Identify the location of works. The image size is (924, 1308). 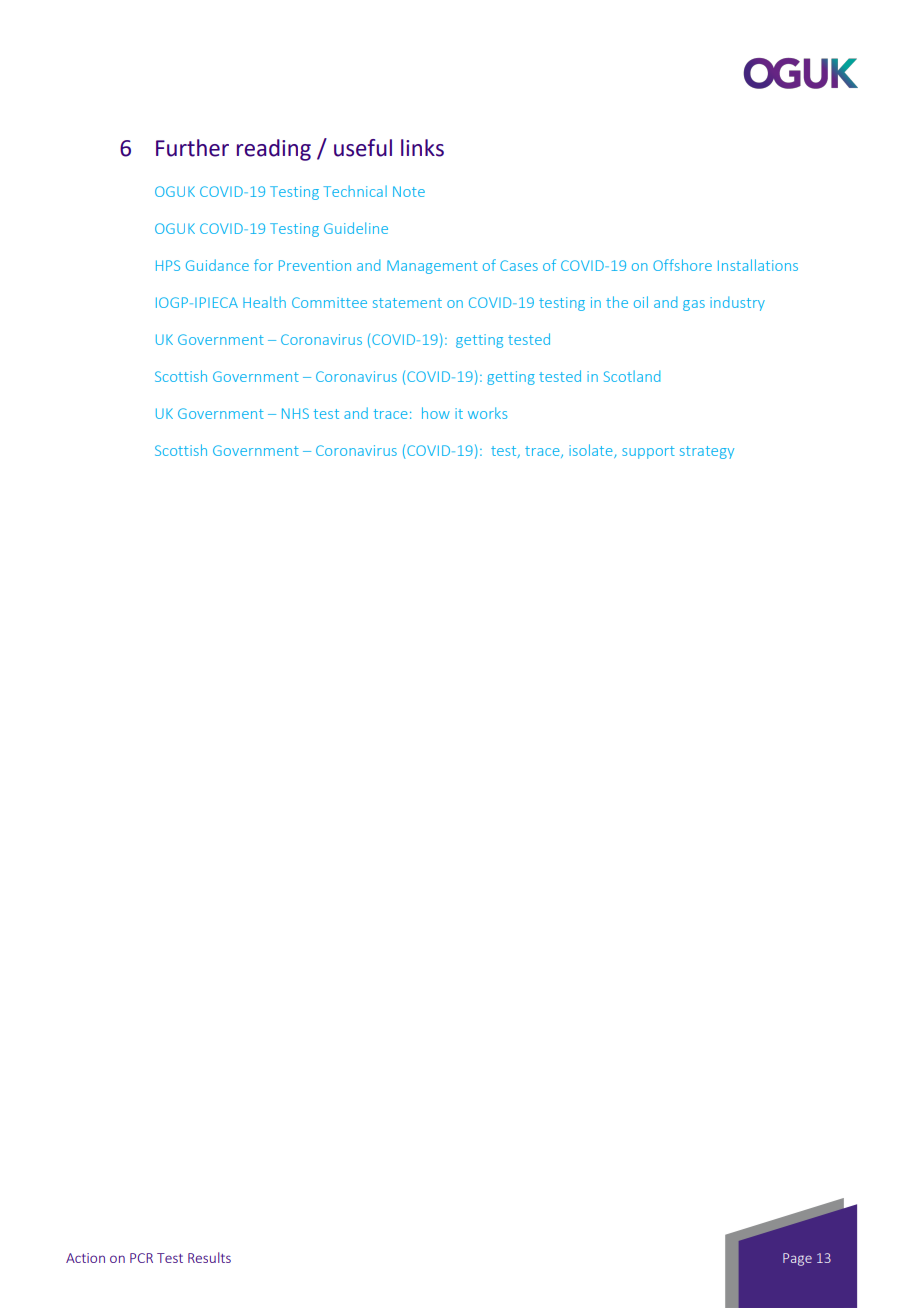
(487, 413).
